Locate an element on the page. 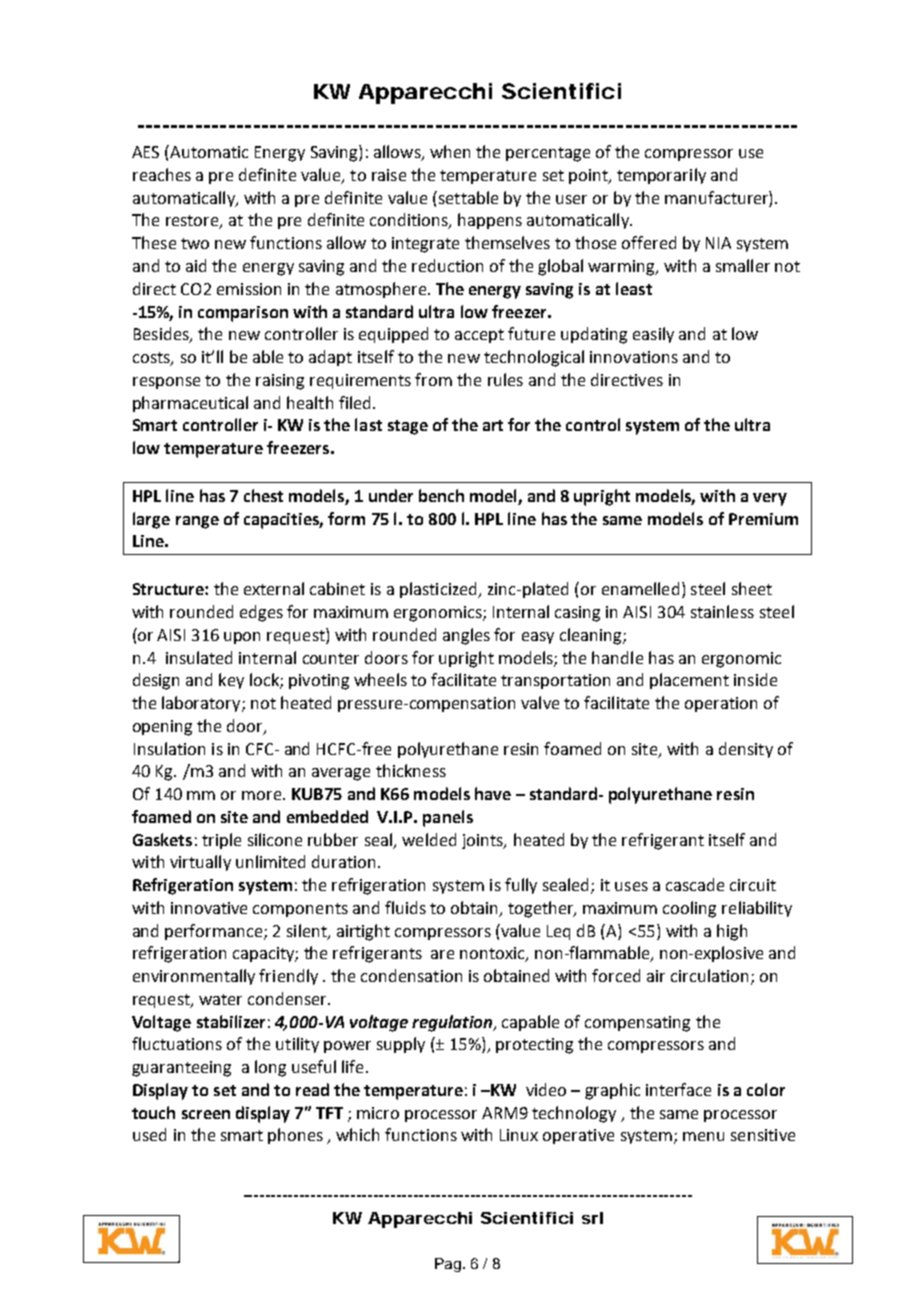 This page has width=924, height=1308. operation is located at coordinates (721, 704).
